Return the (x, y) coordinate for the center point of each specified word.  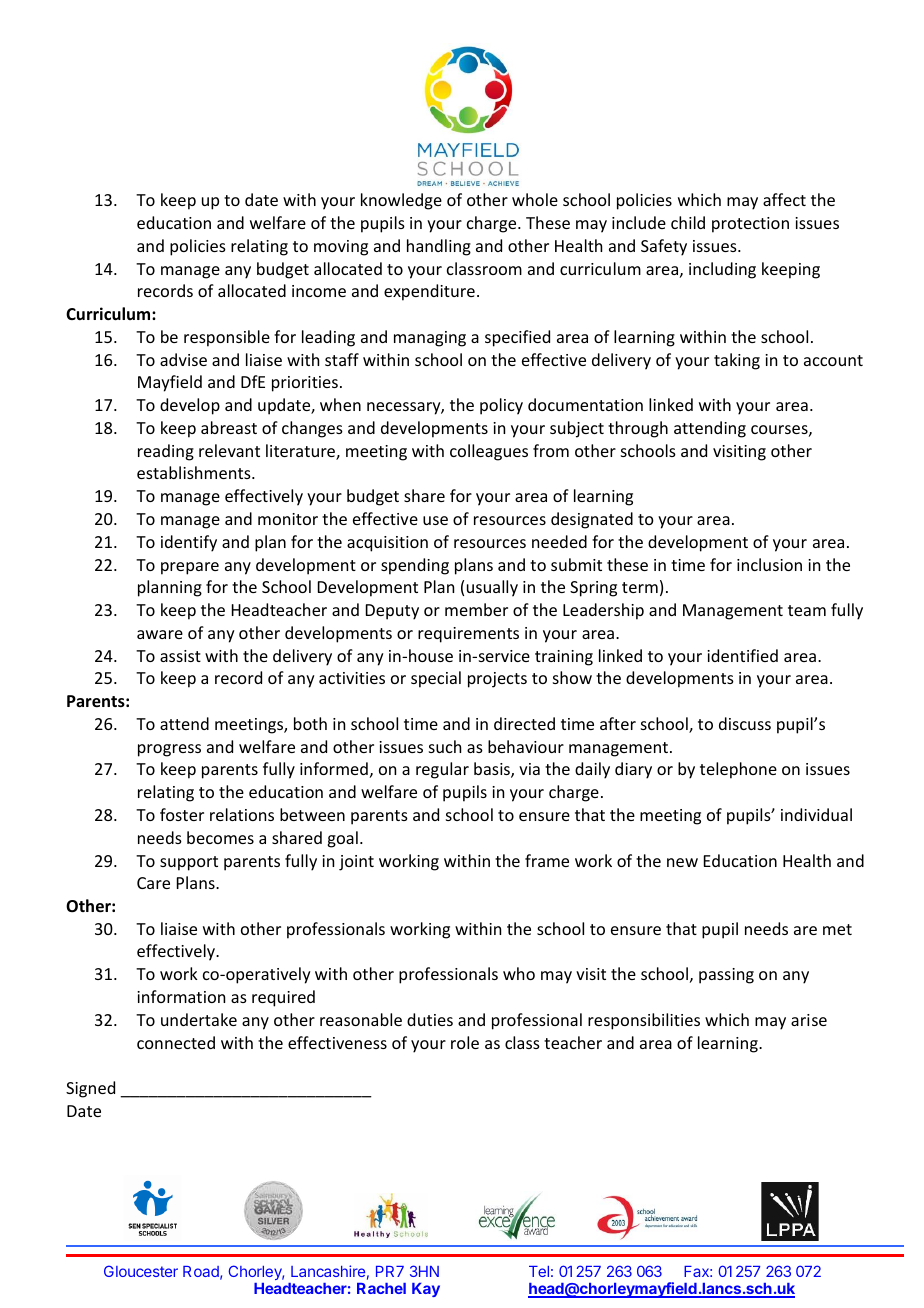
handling (439, 247)
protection (750, 225)
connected (176, 1042)
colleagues (489, 452)
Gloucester (141, 1271)
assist (180, 656)
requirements (468, 635)
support (189, 863)
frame (547, 860)
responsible (227, 338)
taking (737, 361)
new (682, 862)
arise (809, 1020)
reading (166, 452)
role (465, 1042)
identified (742, 655)
